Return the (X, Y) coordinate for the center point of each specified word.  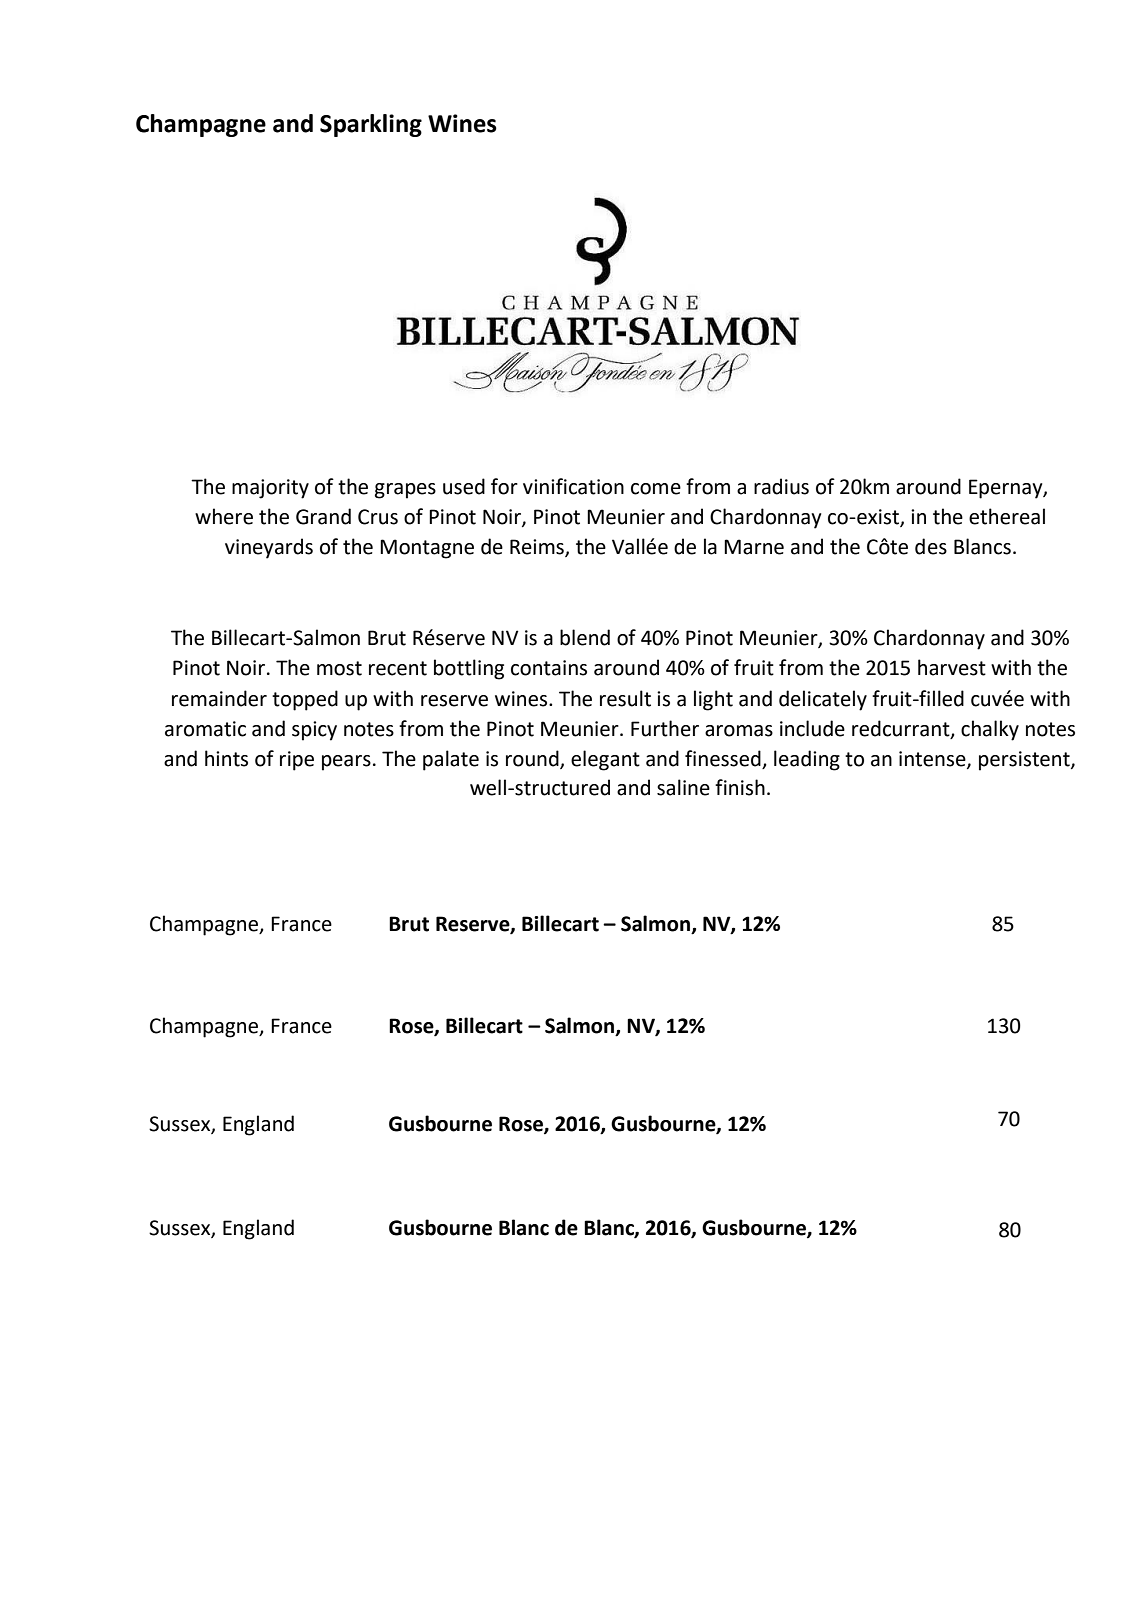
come (656, 489)
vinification (573, 486)
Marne (754, 547)
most (339, 668)
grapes (405, 491)
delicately (823, 700)
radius (781, 486)
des (931, 546)
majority (270, 489)
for (504, 486)
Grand (323, 516)
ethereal (1007, 516)
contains (549, 668)
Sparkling (371, 125)
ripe (297, 761)
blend (585, 637)
